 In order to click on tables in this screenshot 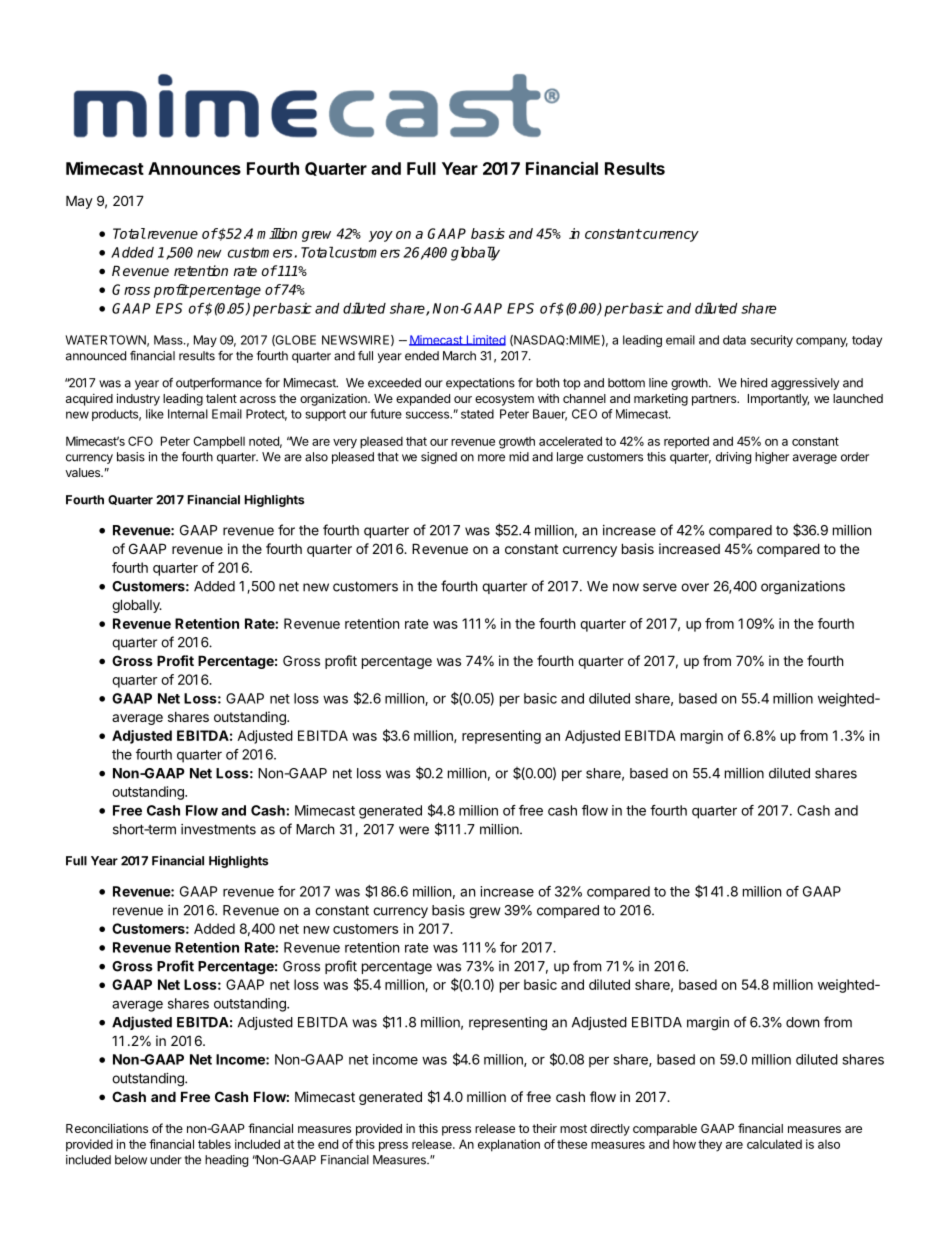, I will do `click(214, 1144)`.
